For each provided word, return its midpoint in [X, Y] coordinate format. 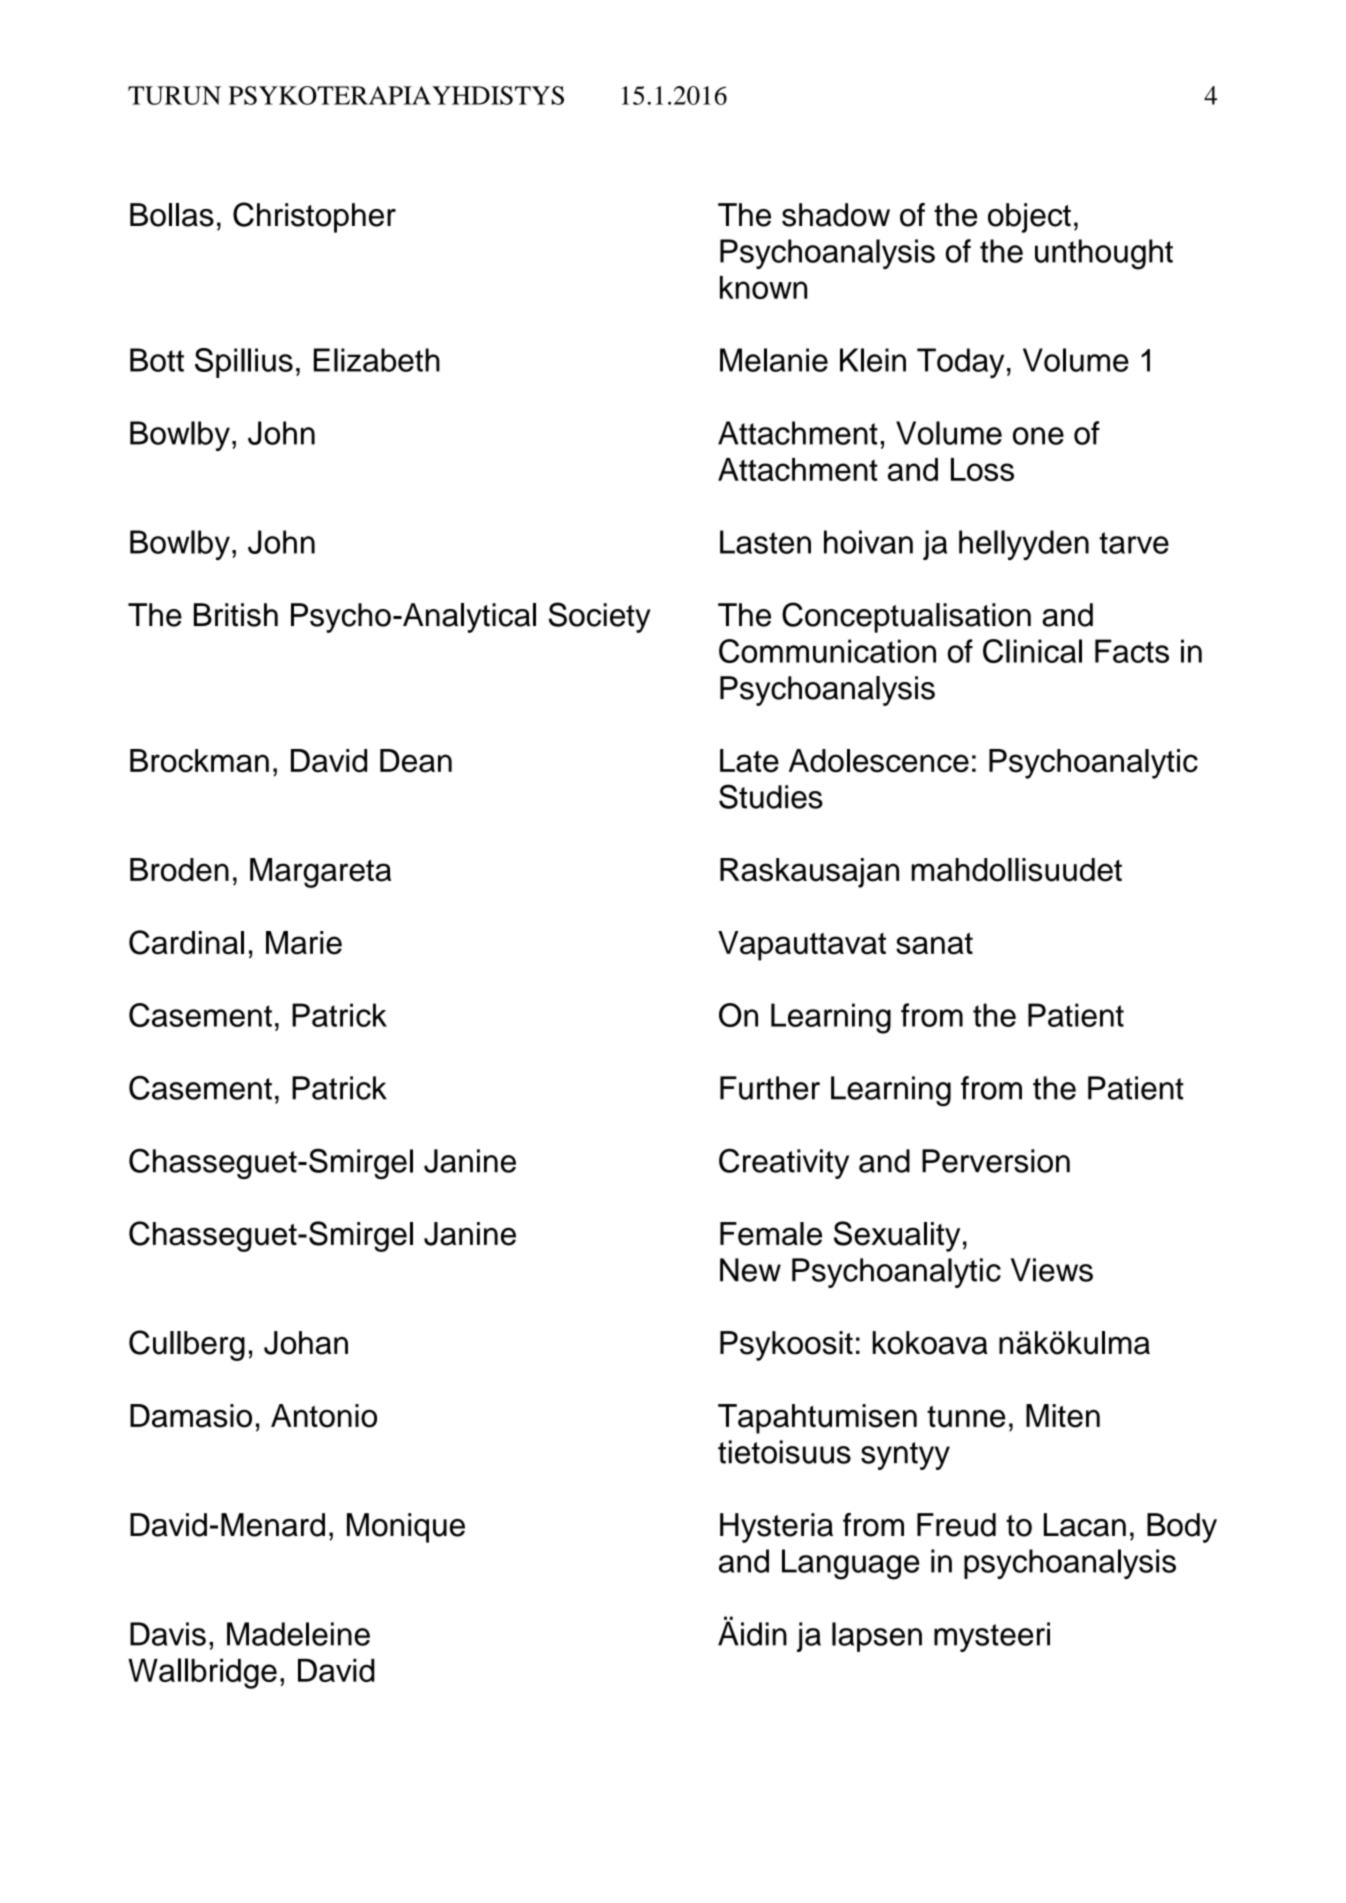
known [763, 287]
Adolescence [879, 761]
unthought [1104, 254]
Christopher [314, 217]
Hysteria [776, 1528]
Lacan [1085, 1525]
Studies [771, 796]
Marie [304, 943]
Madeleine [298, 1634]
